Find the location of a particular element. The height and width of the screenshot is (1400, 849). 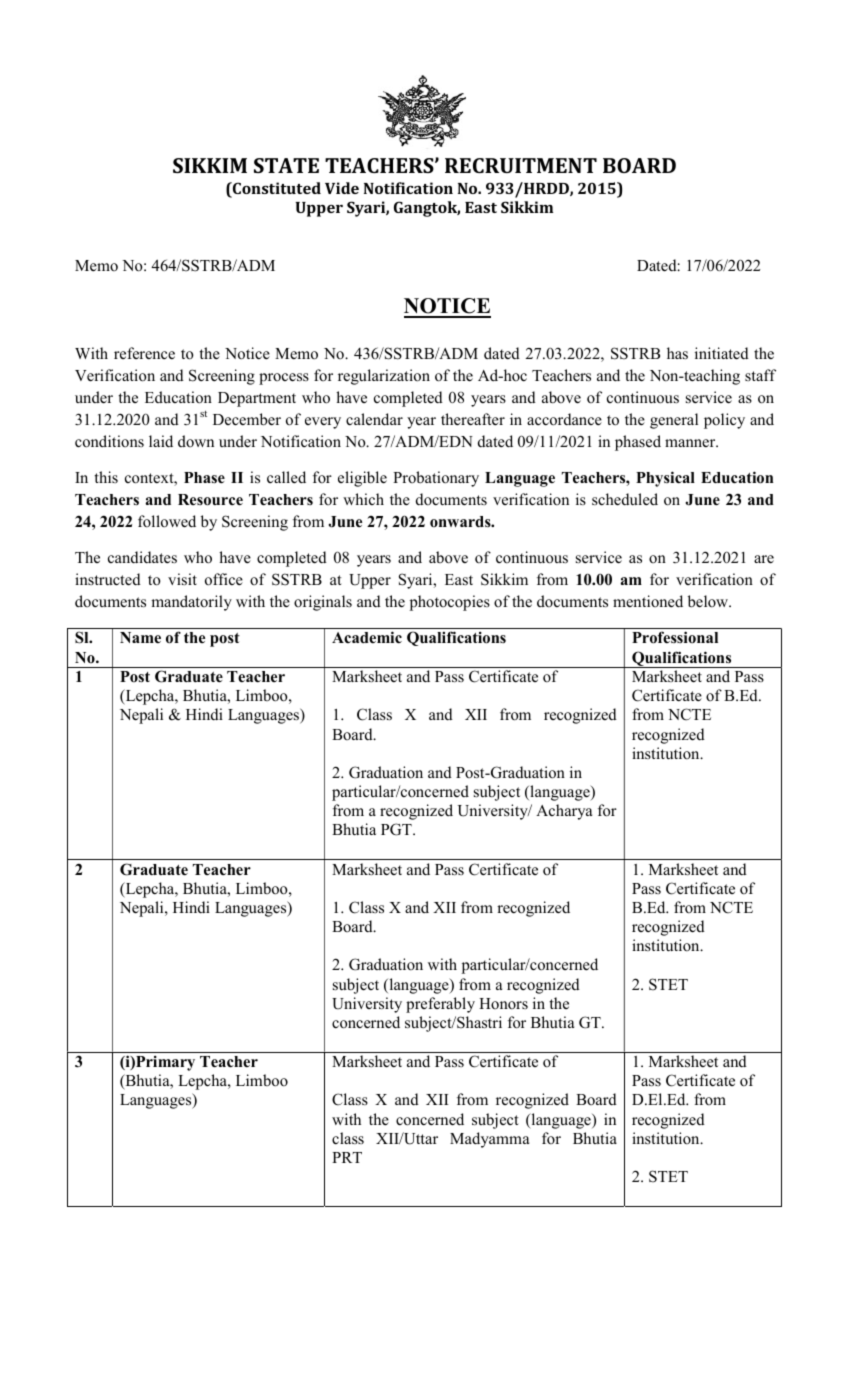

Vide is located at coordinates (342, 188).
